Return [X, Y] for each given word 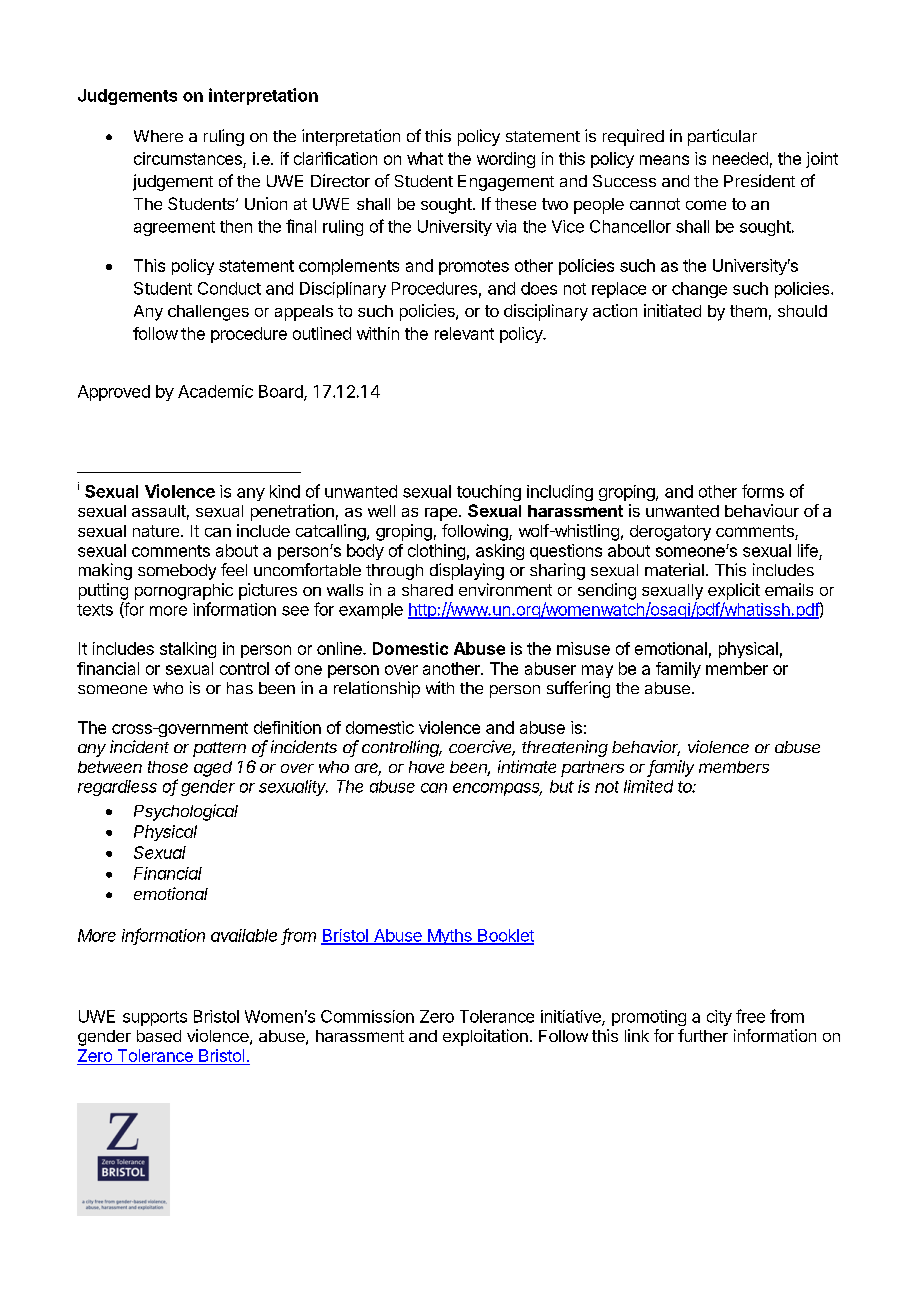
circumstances [188, 158]
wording [506, 160]
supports [155, 1018]
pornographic [184, 591]
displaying [467, 571]
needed [740, 158]
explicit [734, 591]
